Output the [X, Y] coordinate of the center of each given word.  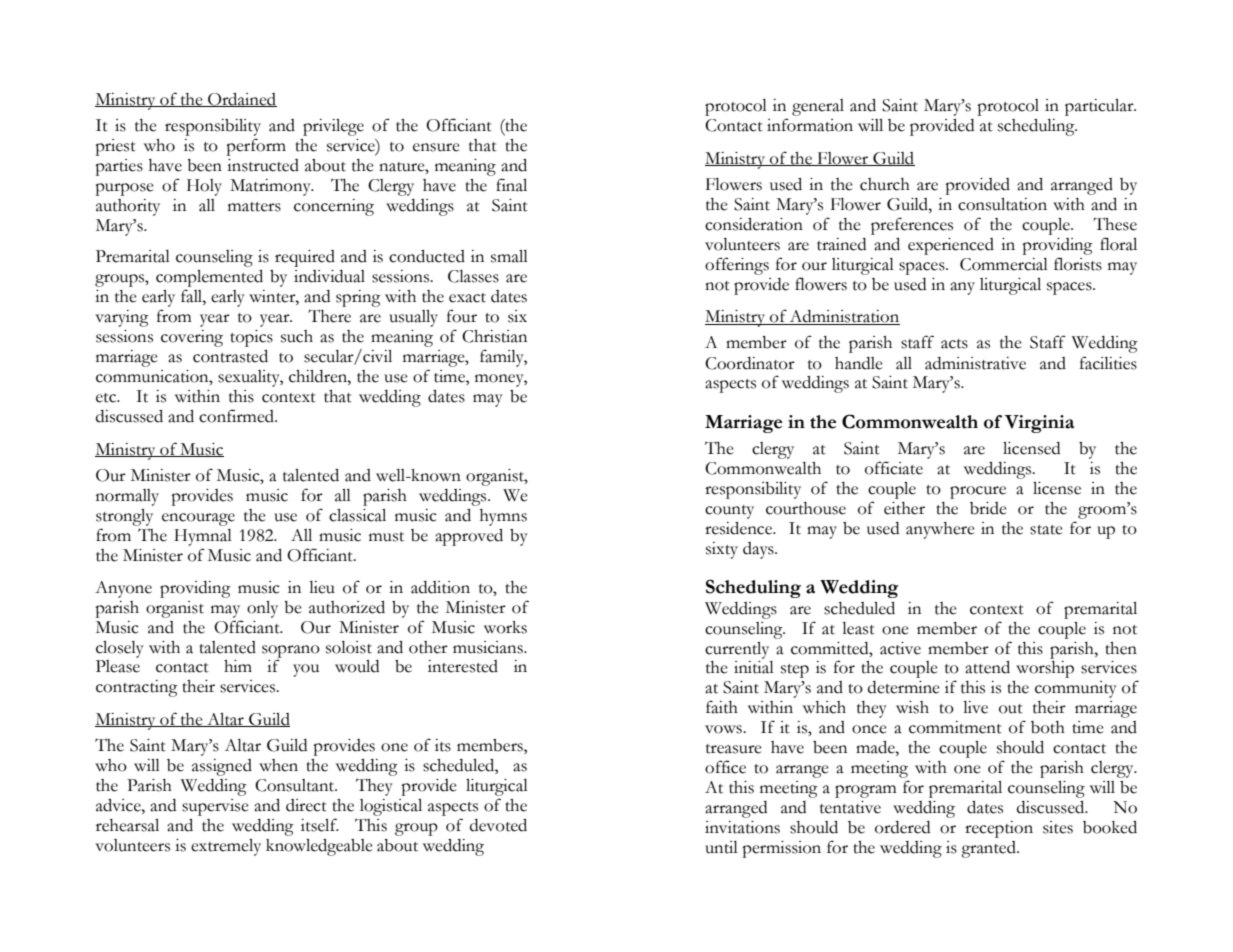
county [729, 512]
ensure [436, 147]
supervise [215, 807]
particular [1100, 107]
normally [127, 497]
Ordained [241, 100]
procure [978, 492]
